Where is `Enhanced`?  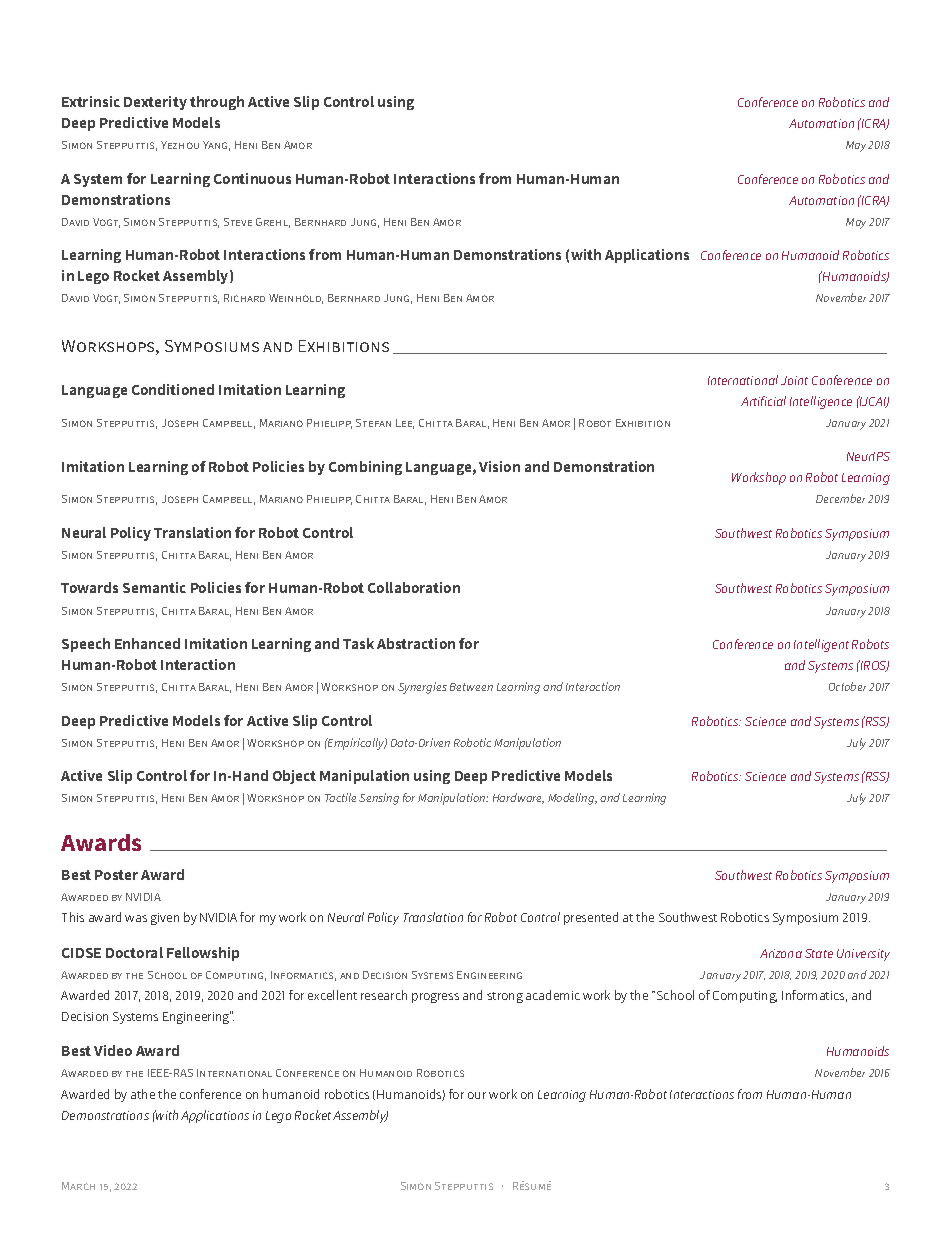
Enhanced is located at coordinates (147, 643).
